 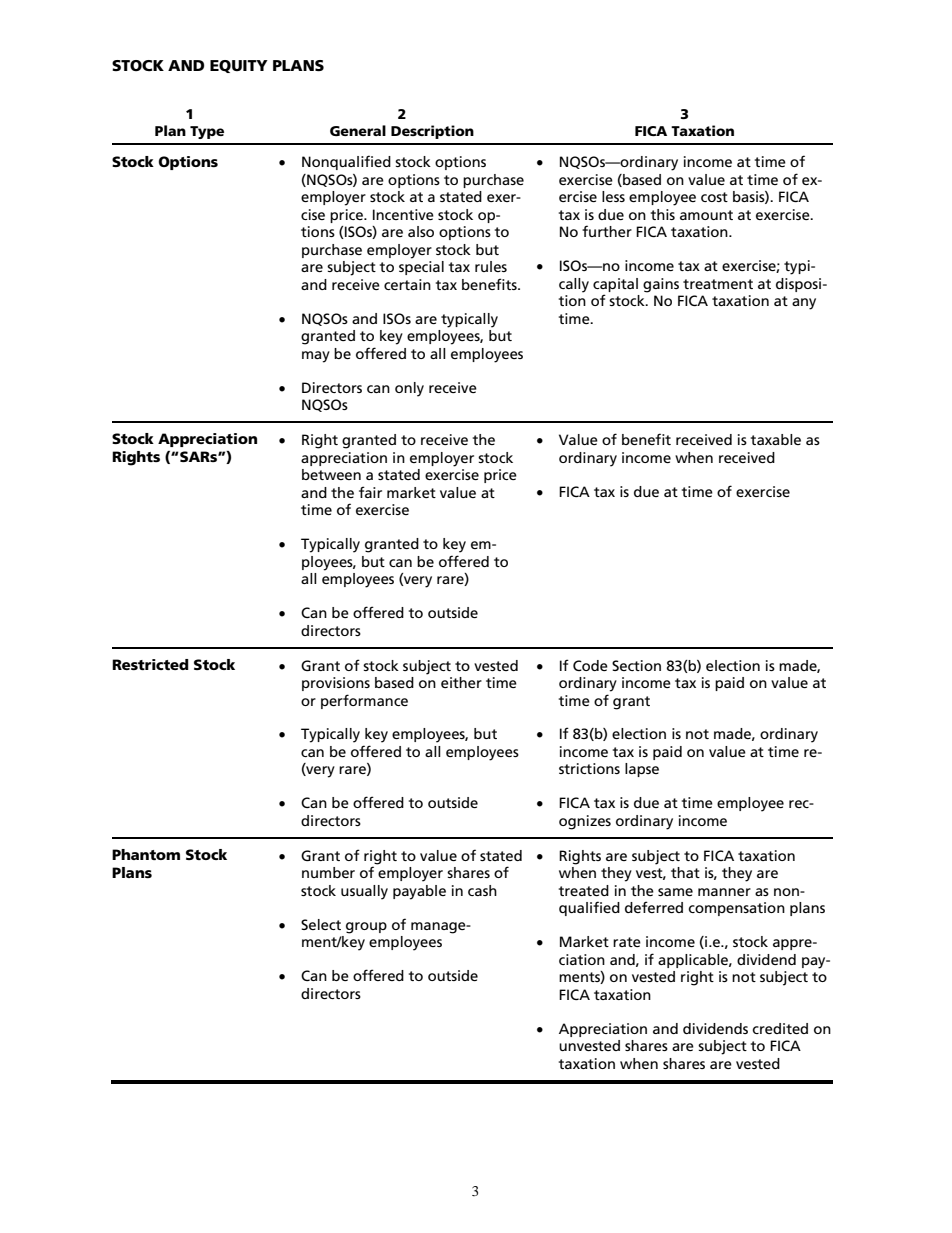 I want to click on fair, so click(x=370, y=492).
